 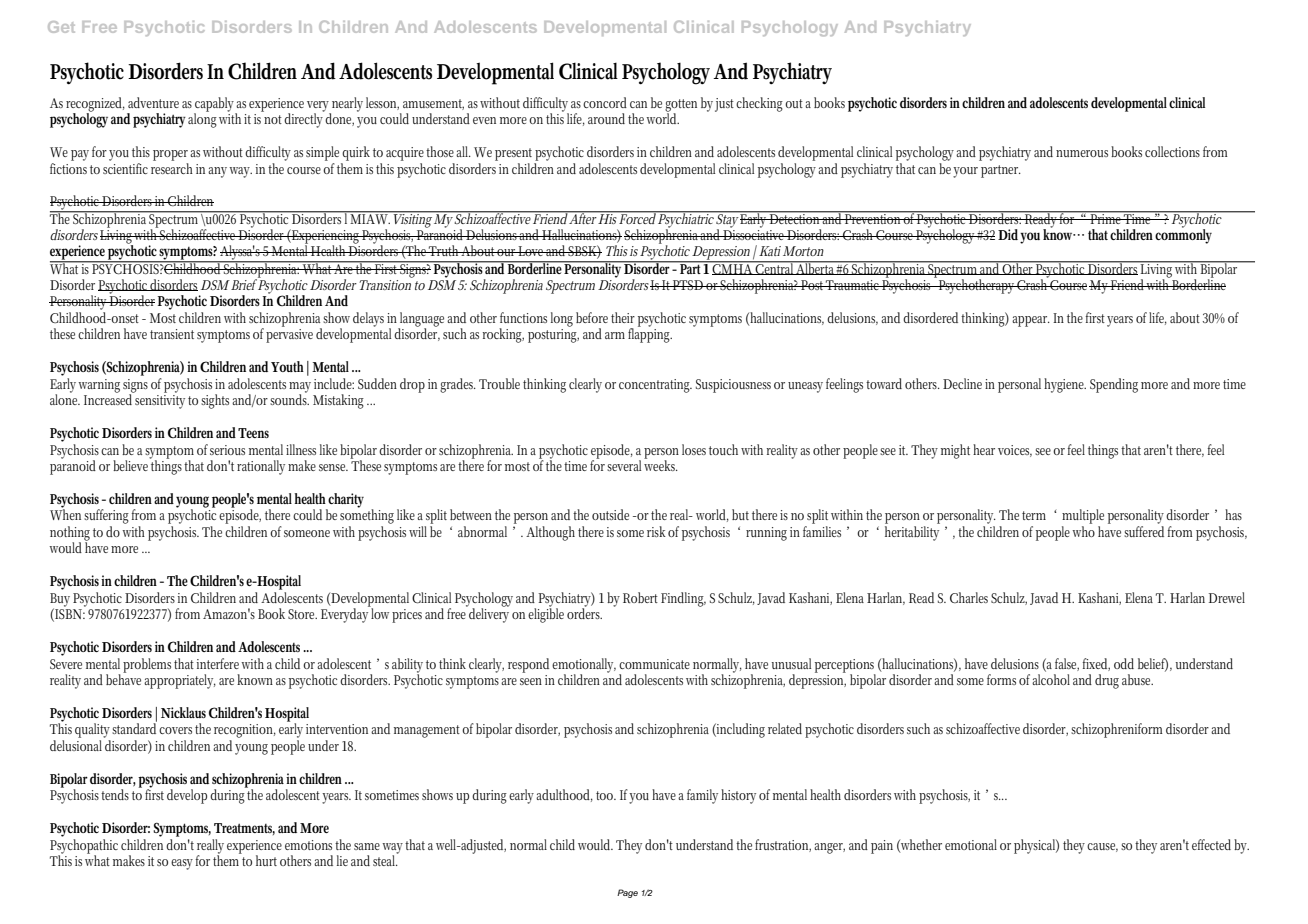 What do you see at coordinates (969, 597) in the image?
I see `Charles` at bounding box center [969, 597].
